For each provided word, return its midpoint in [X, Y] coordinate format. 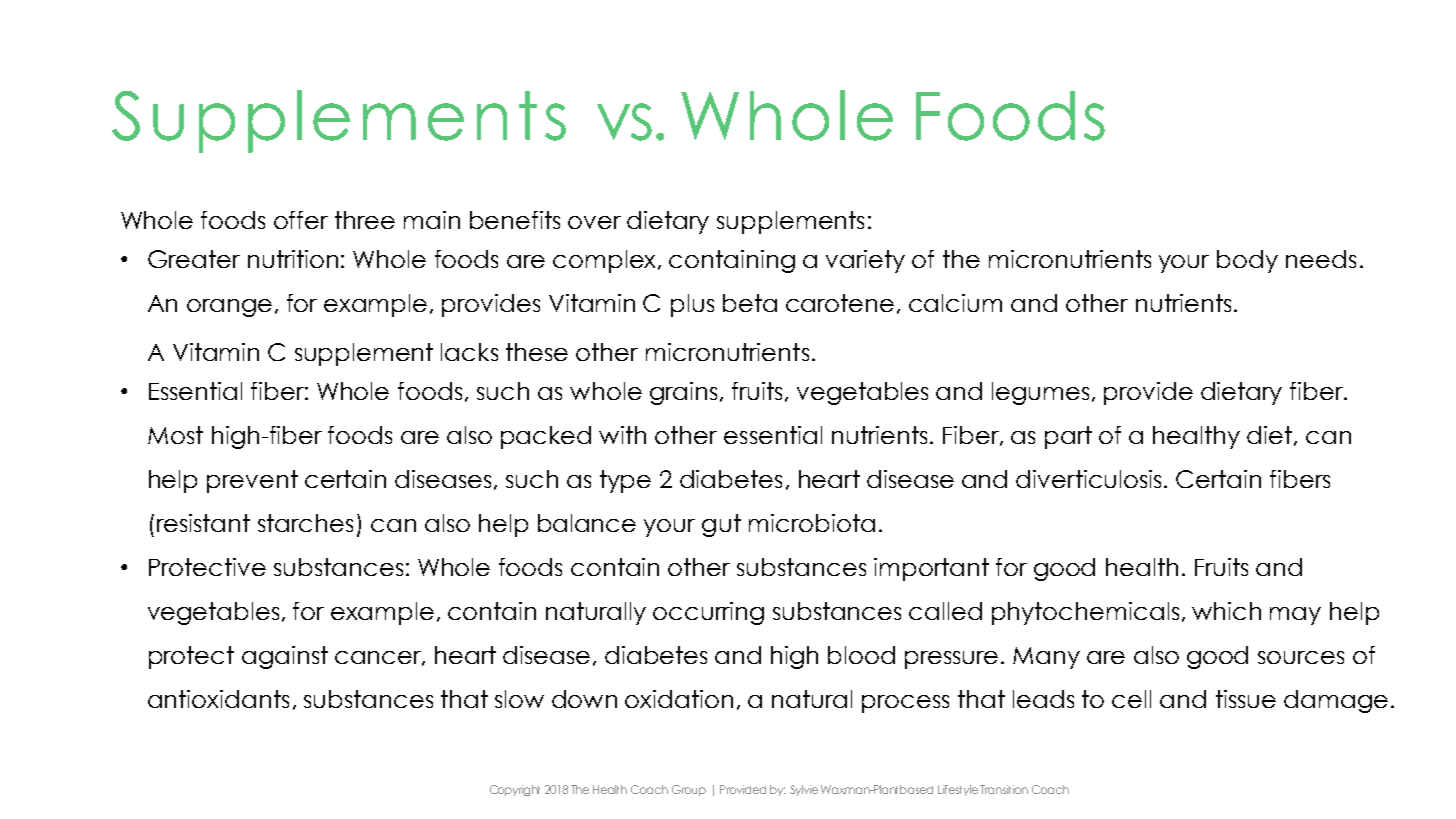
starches [305, 523]
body [1247, 261]
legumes [1040, 393]
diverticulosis [1088, 479]
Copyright [515, 790]
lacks [469, 352]
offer [301, 220]
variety [865, 261]
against [285, 657]
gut [721, 525]
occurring [708, 613]
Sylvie [804, 790]
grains [683, 393]
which [1226, 611]
